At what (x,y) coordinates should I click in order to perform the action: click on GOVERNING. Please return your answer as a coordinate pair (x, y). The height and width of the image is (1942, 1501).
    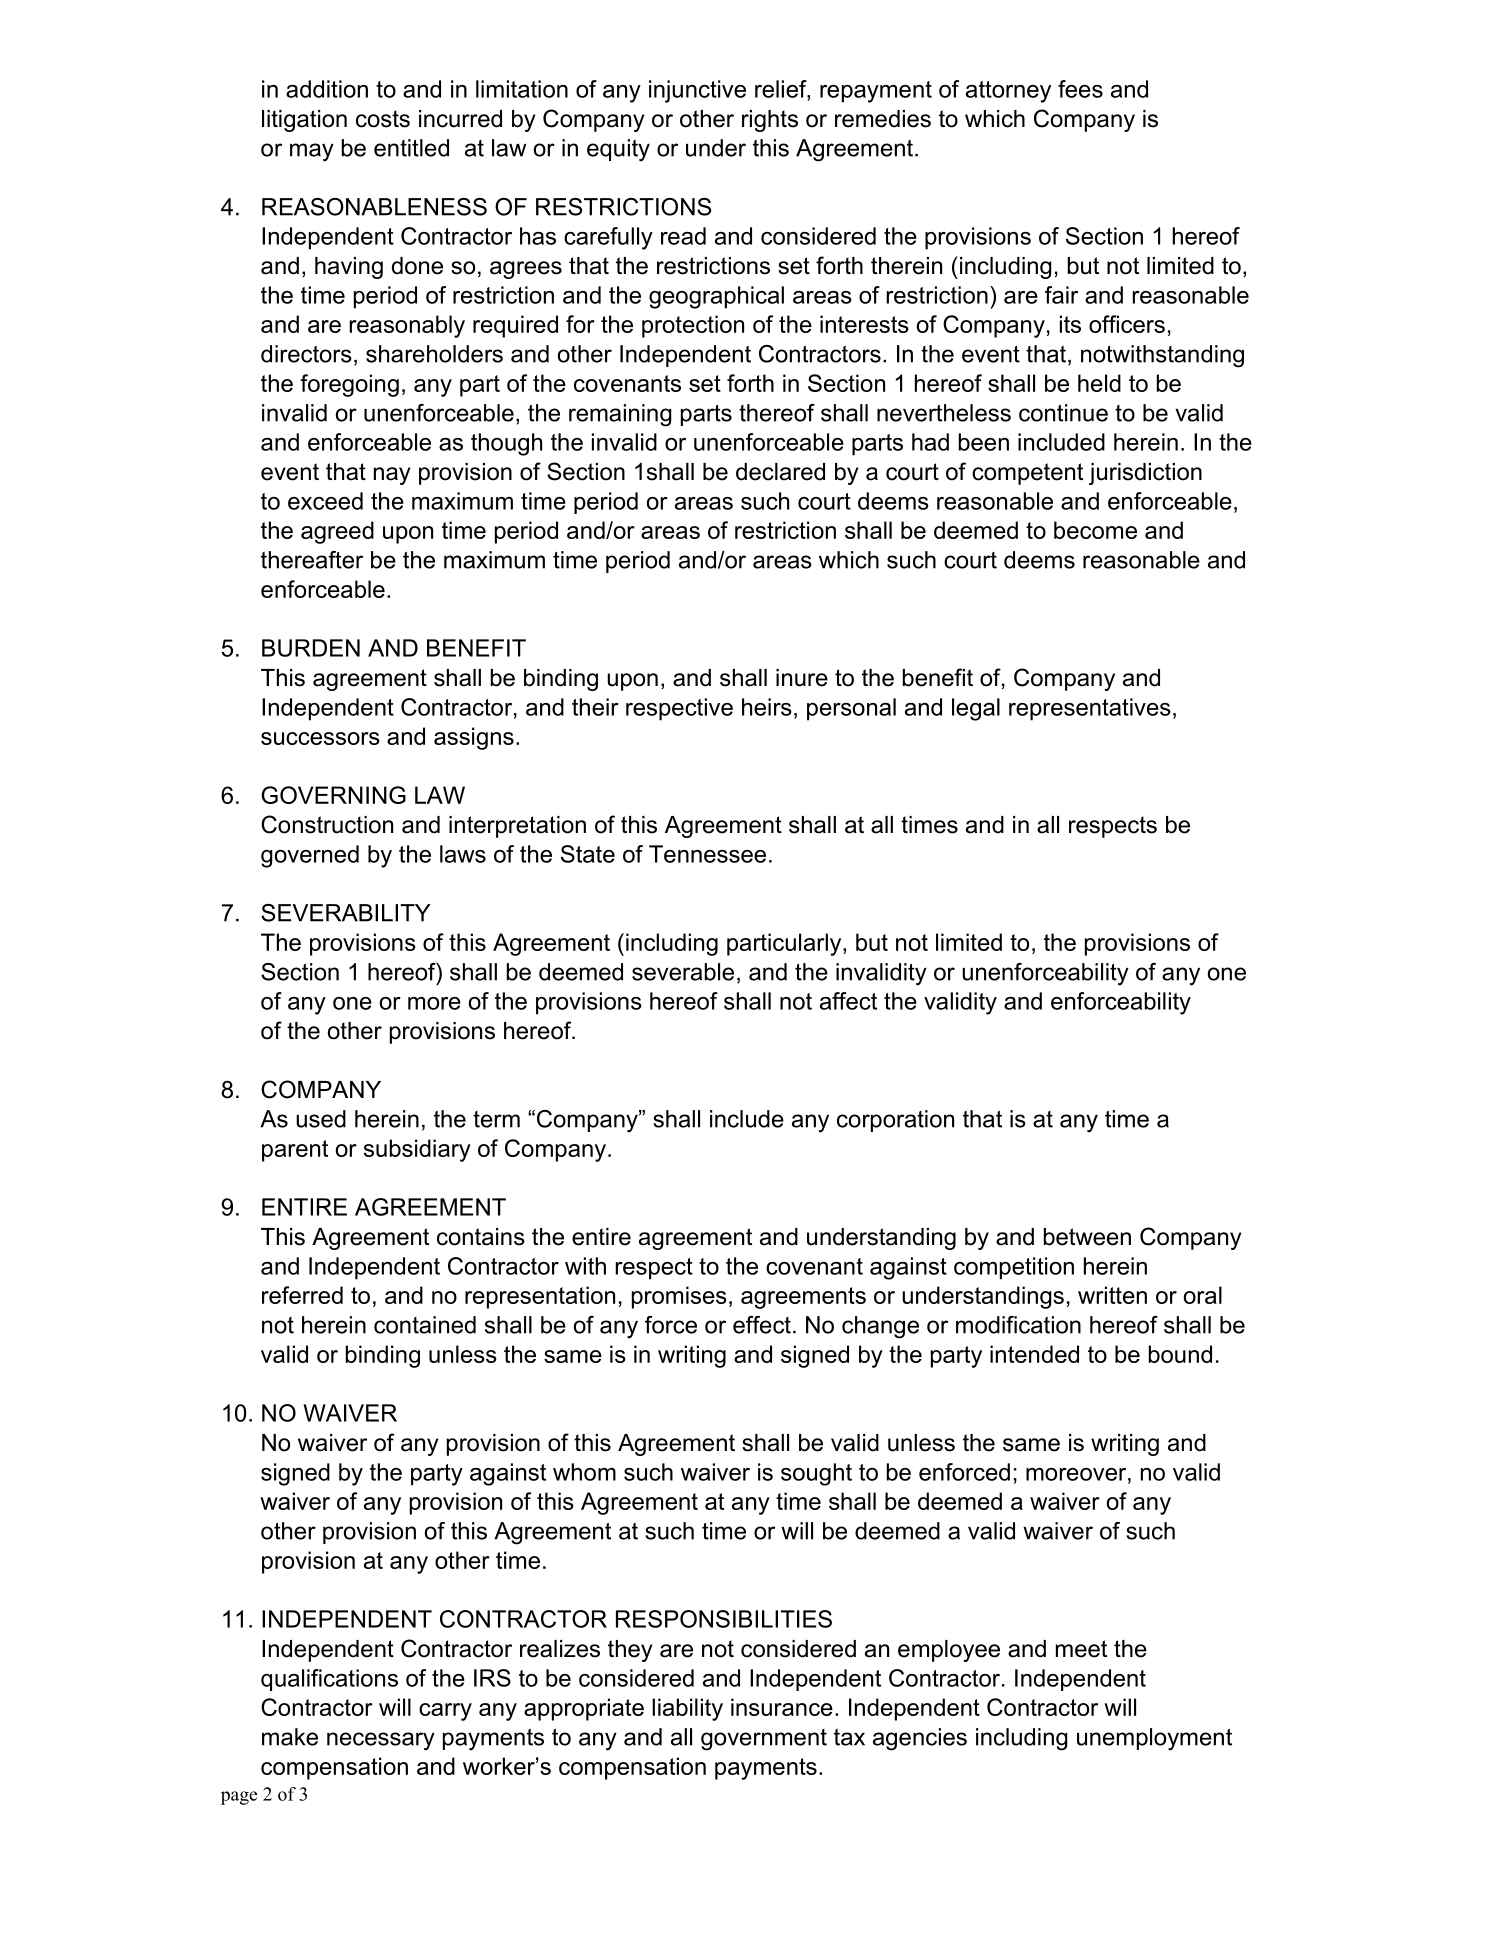
    Looking at the image, I should click on (333, 795).
